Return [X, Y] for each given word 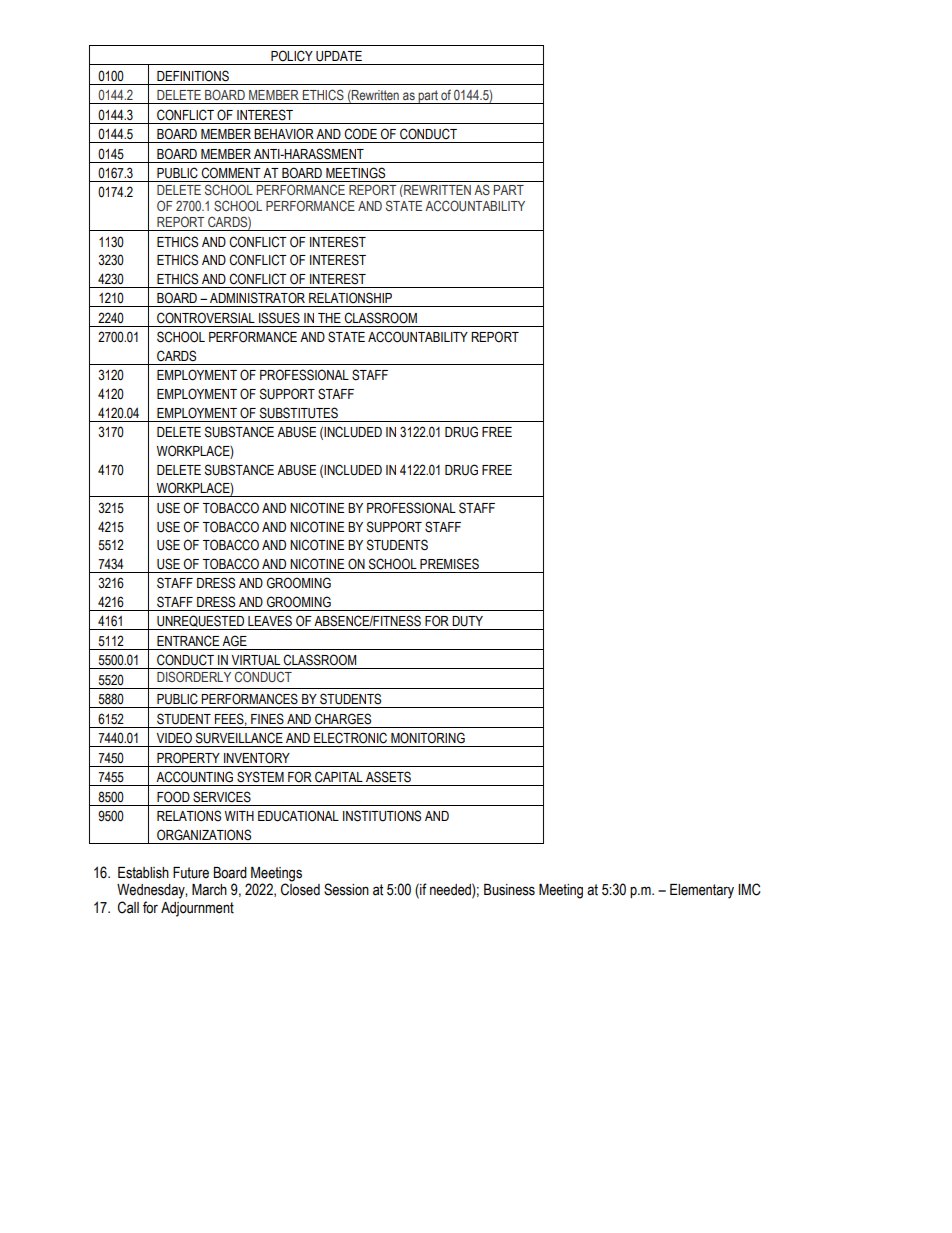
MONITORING [428, 738]
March [209, 890]
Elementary [702, 891]
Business [509, 890]
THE [329, 318]
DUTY [467, 621]
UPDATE [339, 56]
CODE [360, 134]
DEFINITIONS [193, 76]
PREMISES [449, 564]
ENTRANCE [188, 640]
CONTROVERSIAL [206, 318]
